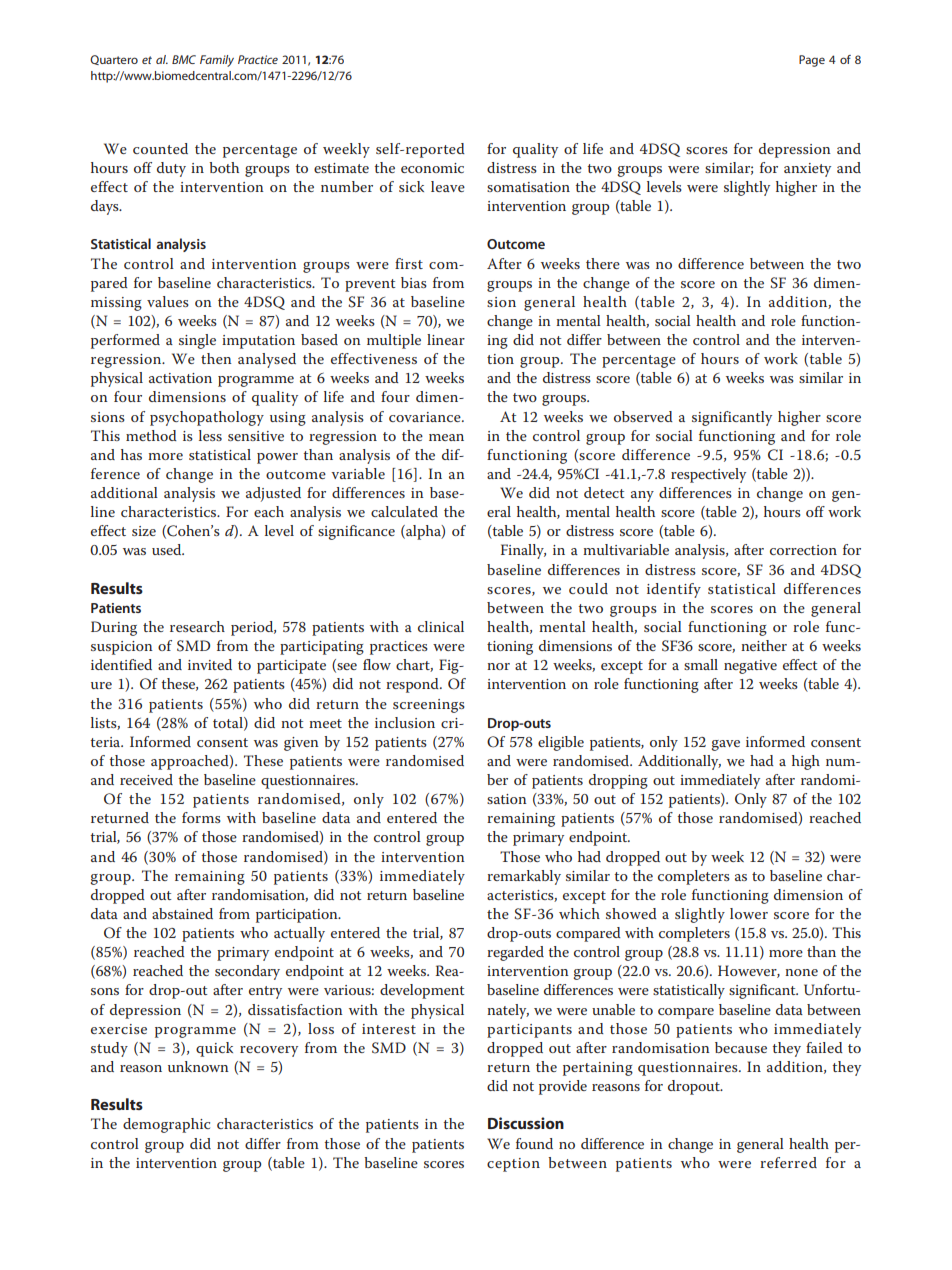 The image size is (952, 1270). I want to click on found, so click(534, 1143).
